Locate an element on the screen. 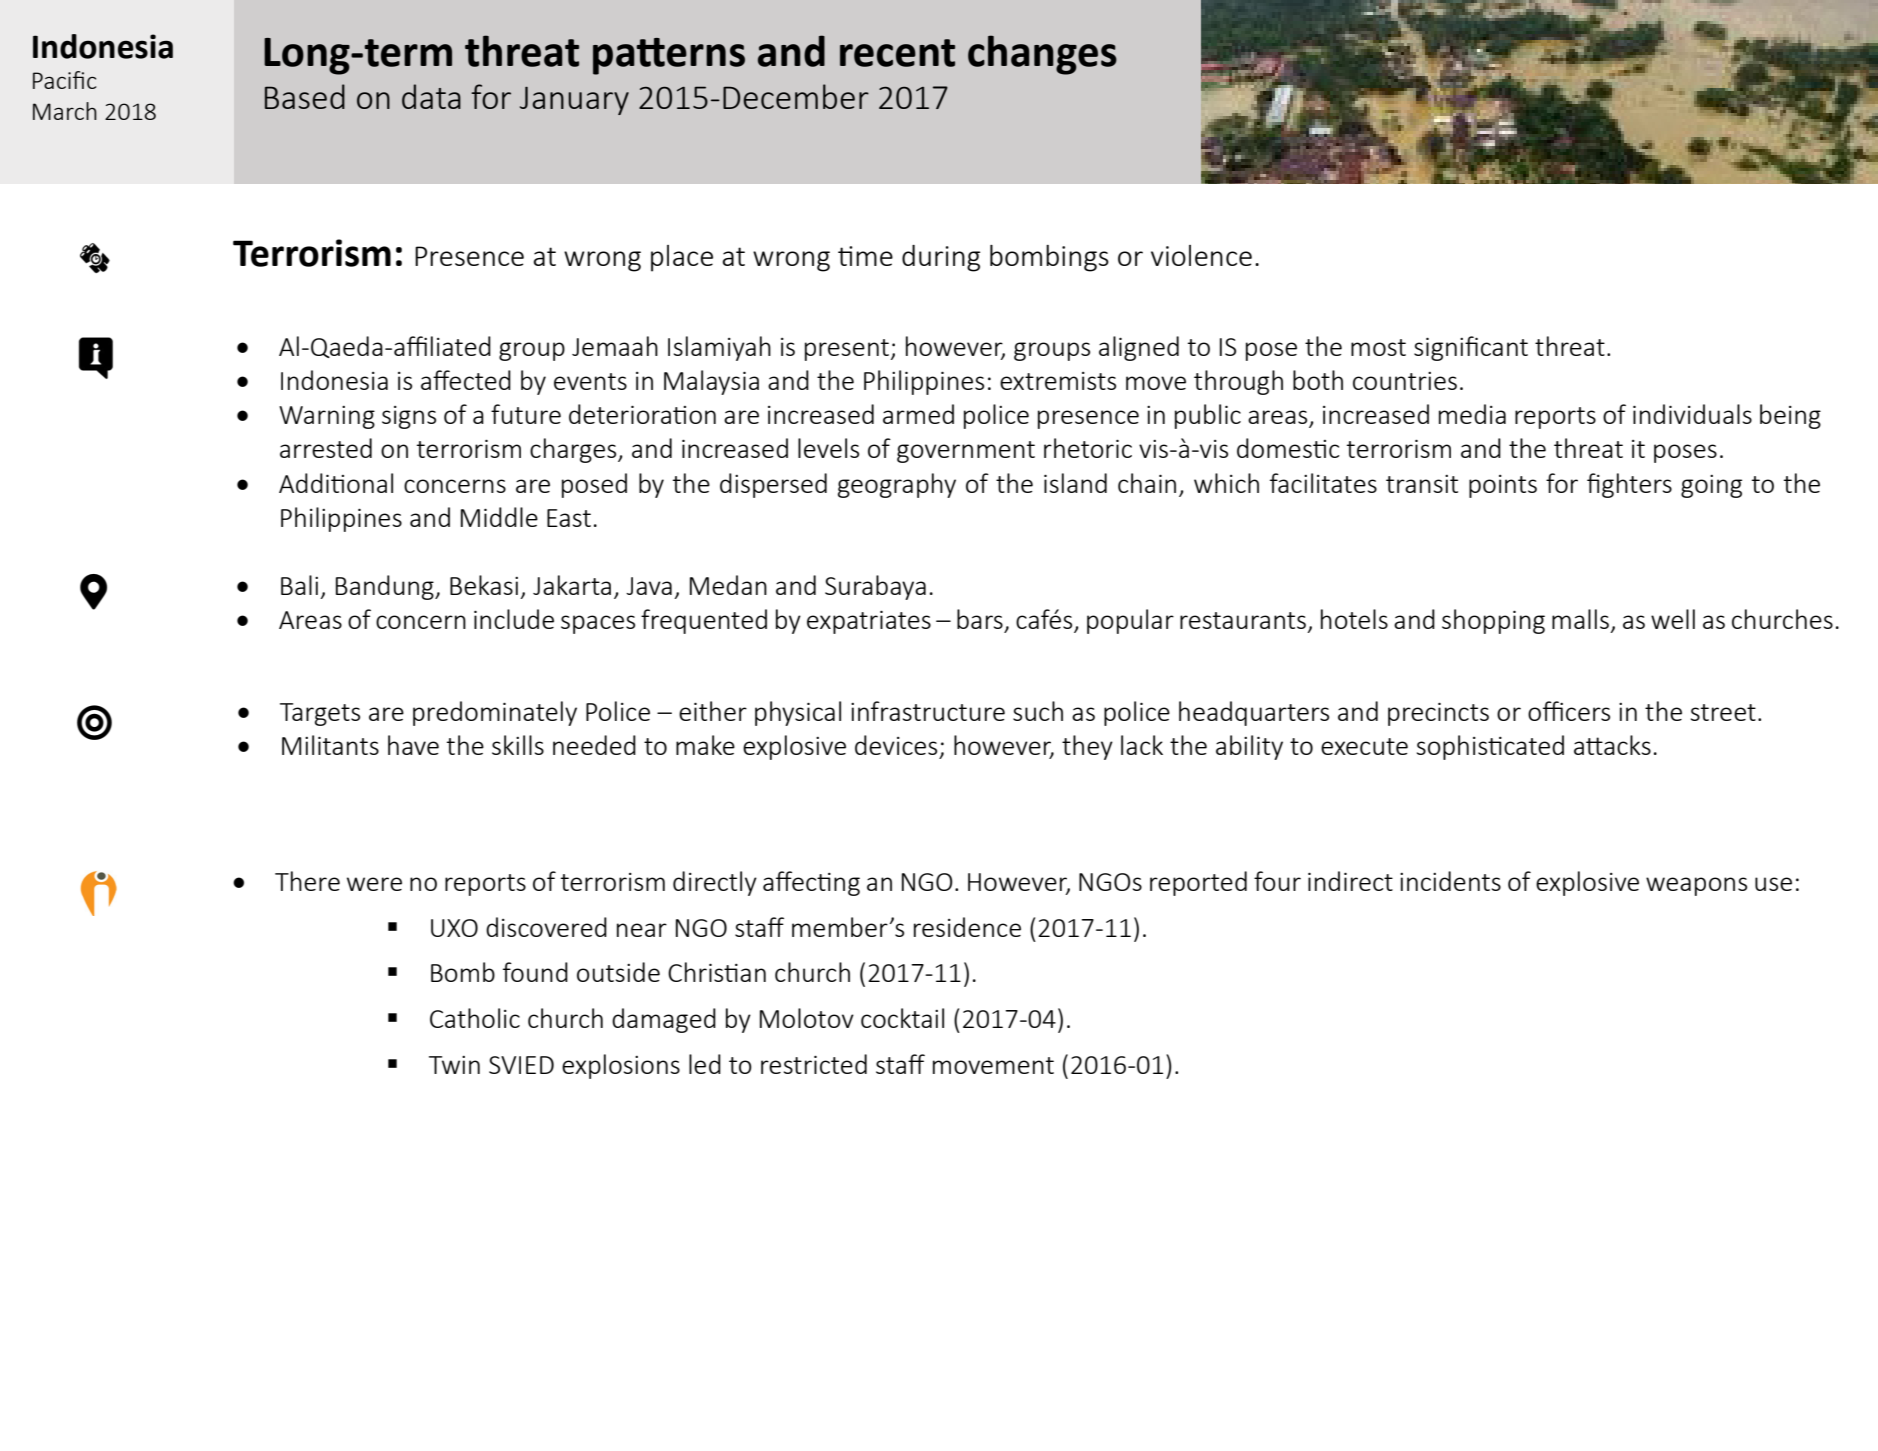  infrastructure is located at coordinates (928, 711).
